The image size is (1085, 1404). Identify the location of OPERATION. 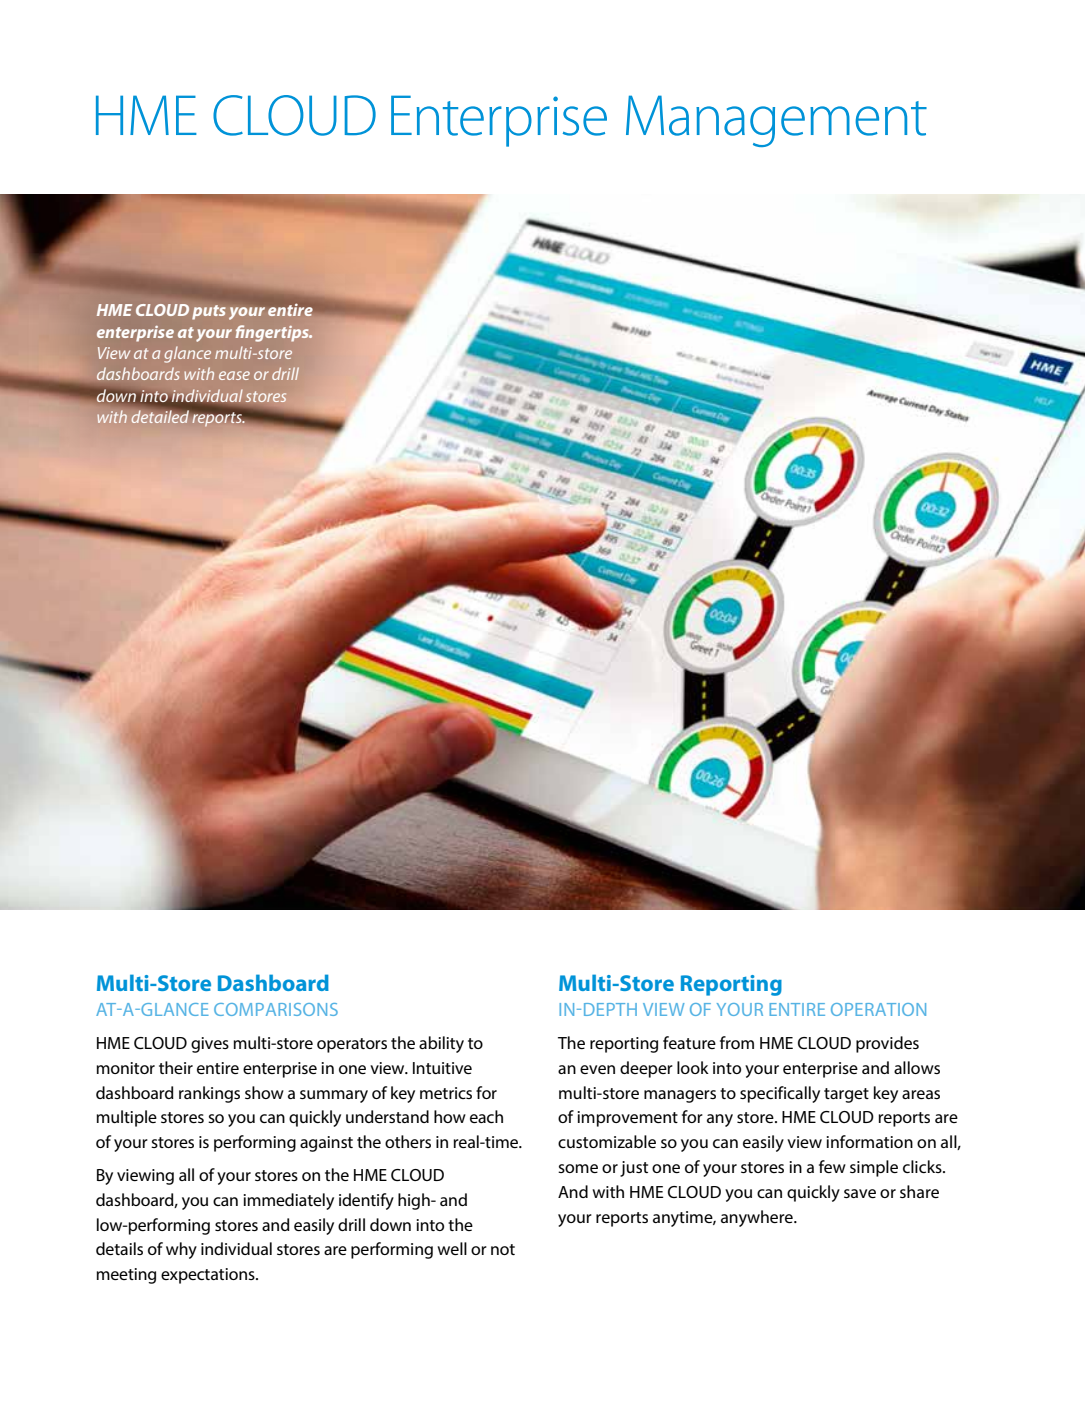
(878, 1009).
